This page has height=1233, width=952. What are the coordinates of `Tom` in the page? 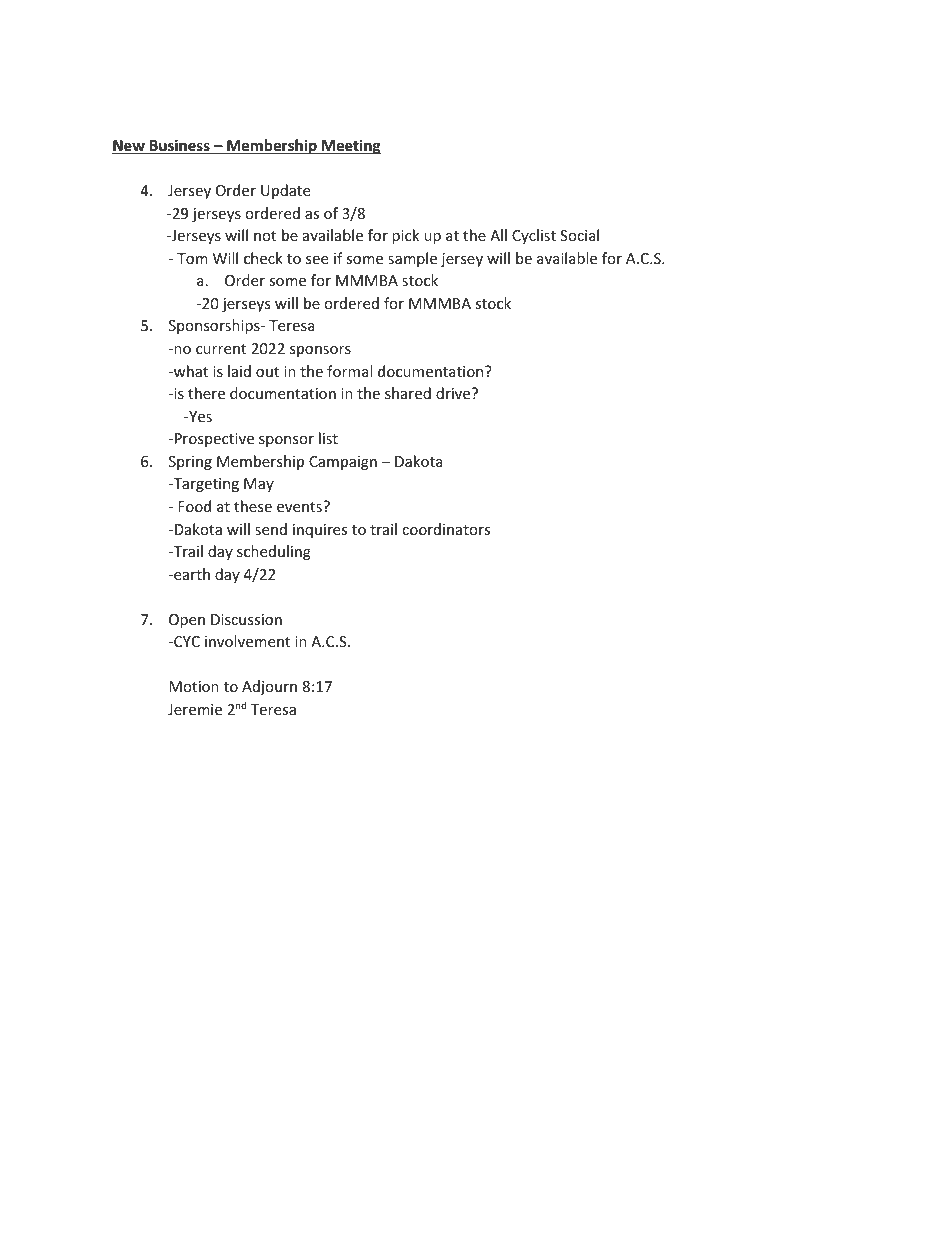 It's located at (192, 258).
